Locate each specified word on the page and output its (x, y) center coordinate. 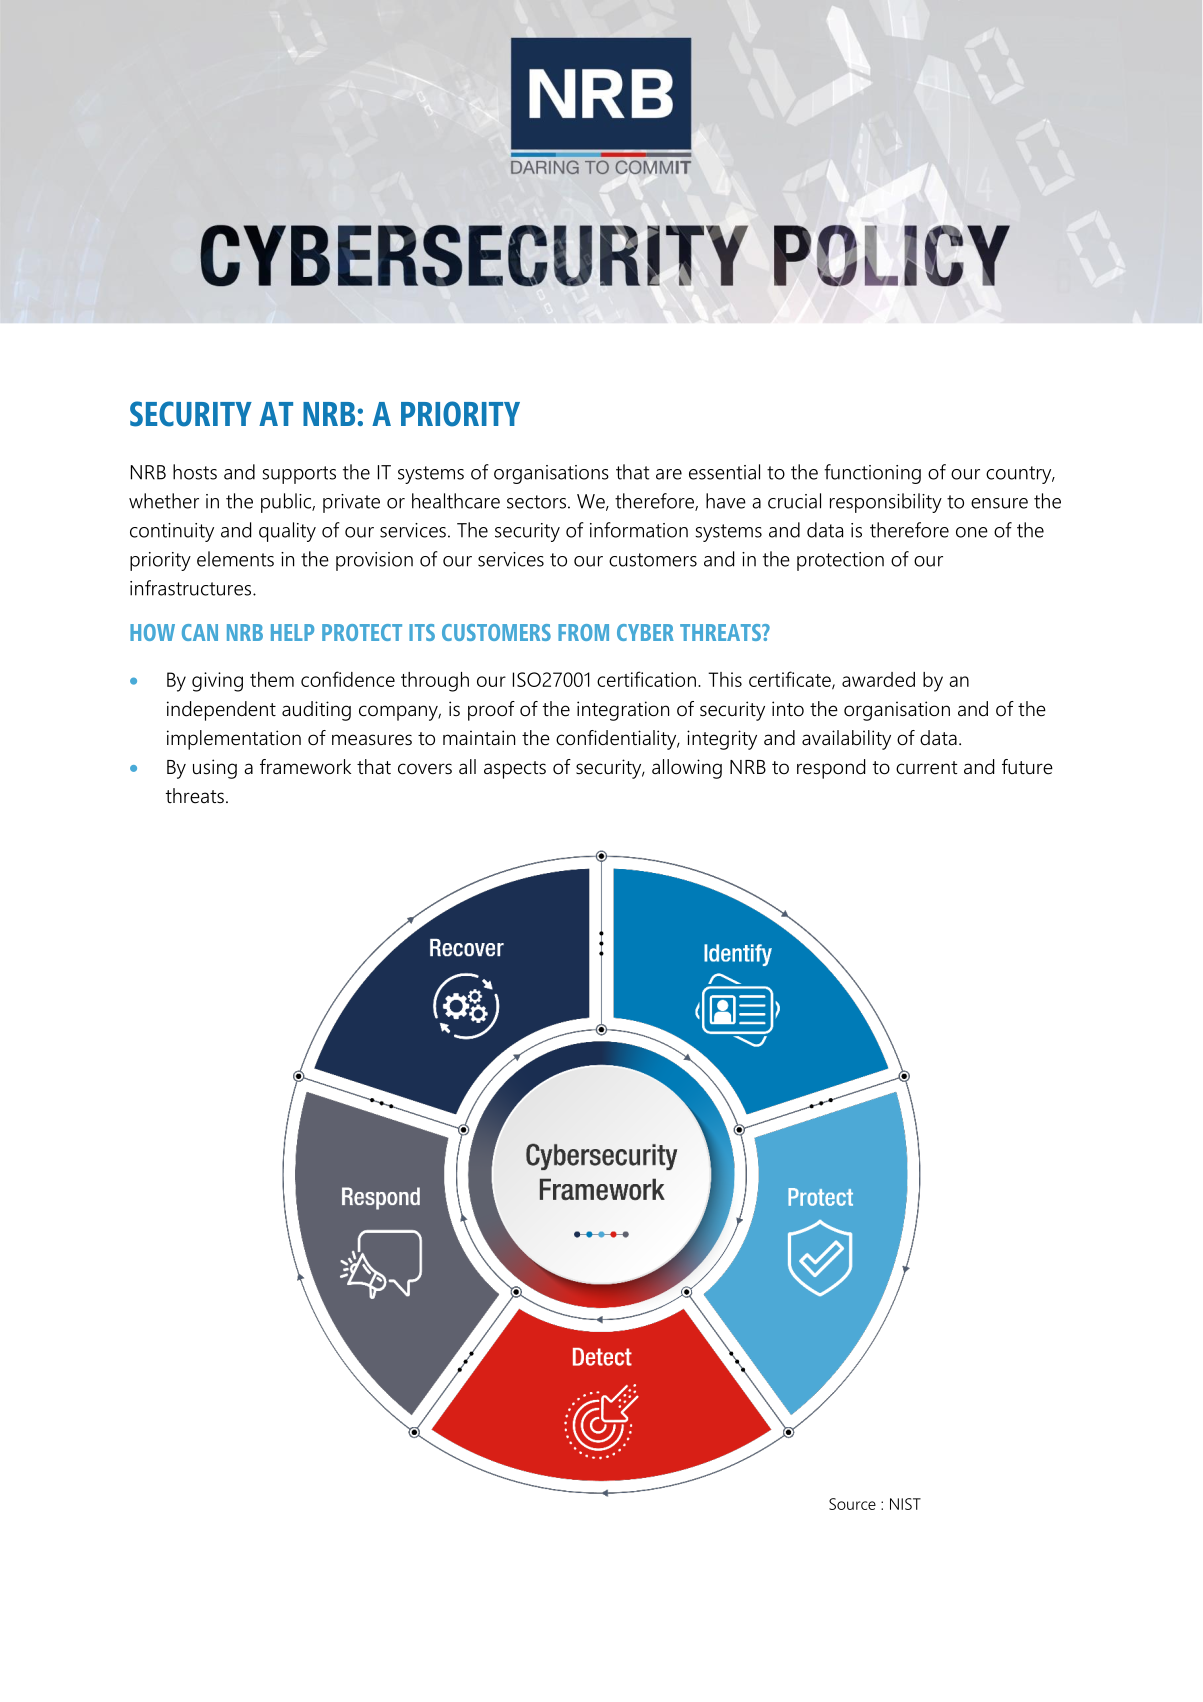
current (926, 768)
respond (831, 769)
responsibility (886, 503)
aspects (515, 770)
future (1027, 767)
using (215, 769)
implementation (234, 740)
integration (623, 711)
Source (852, 1504)
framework (305, 767)
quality (287, 532)
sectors (536, 502)
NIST (905, 1504)
